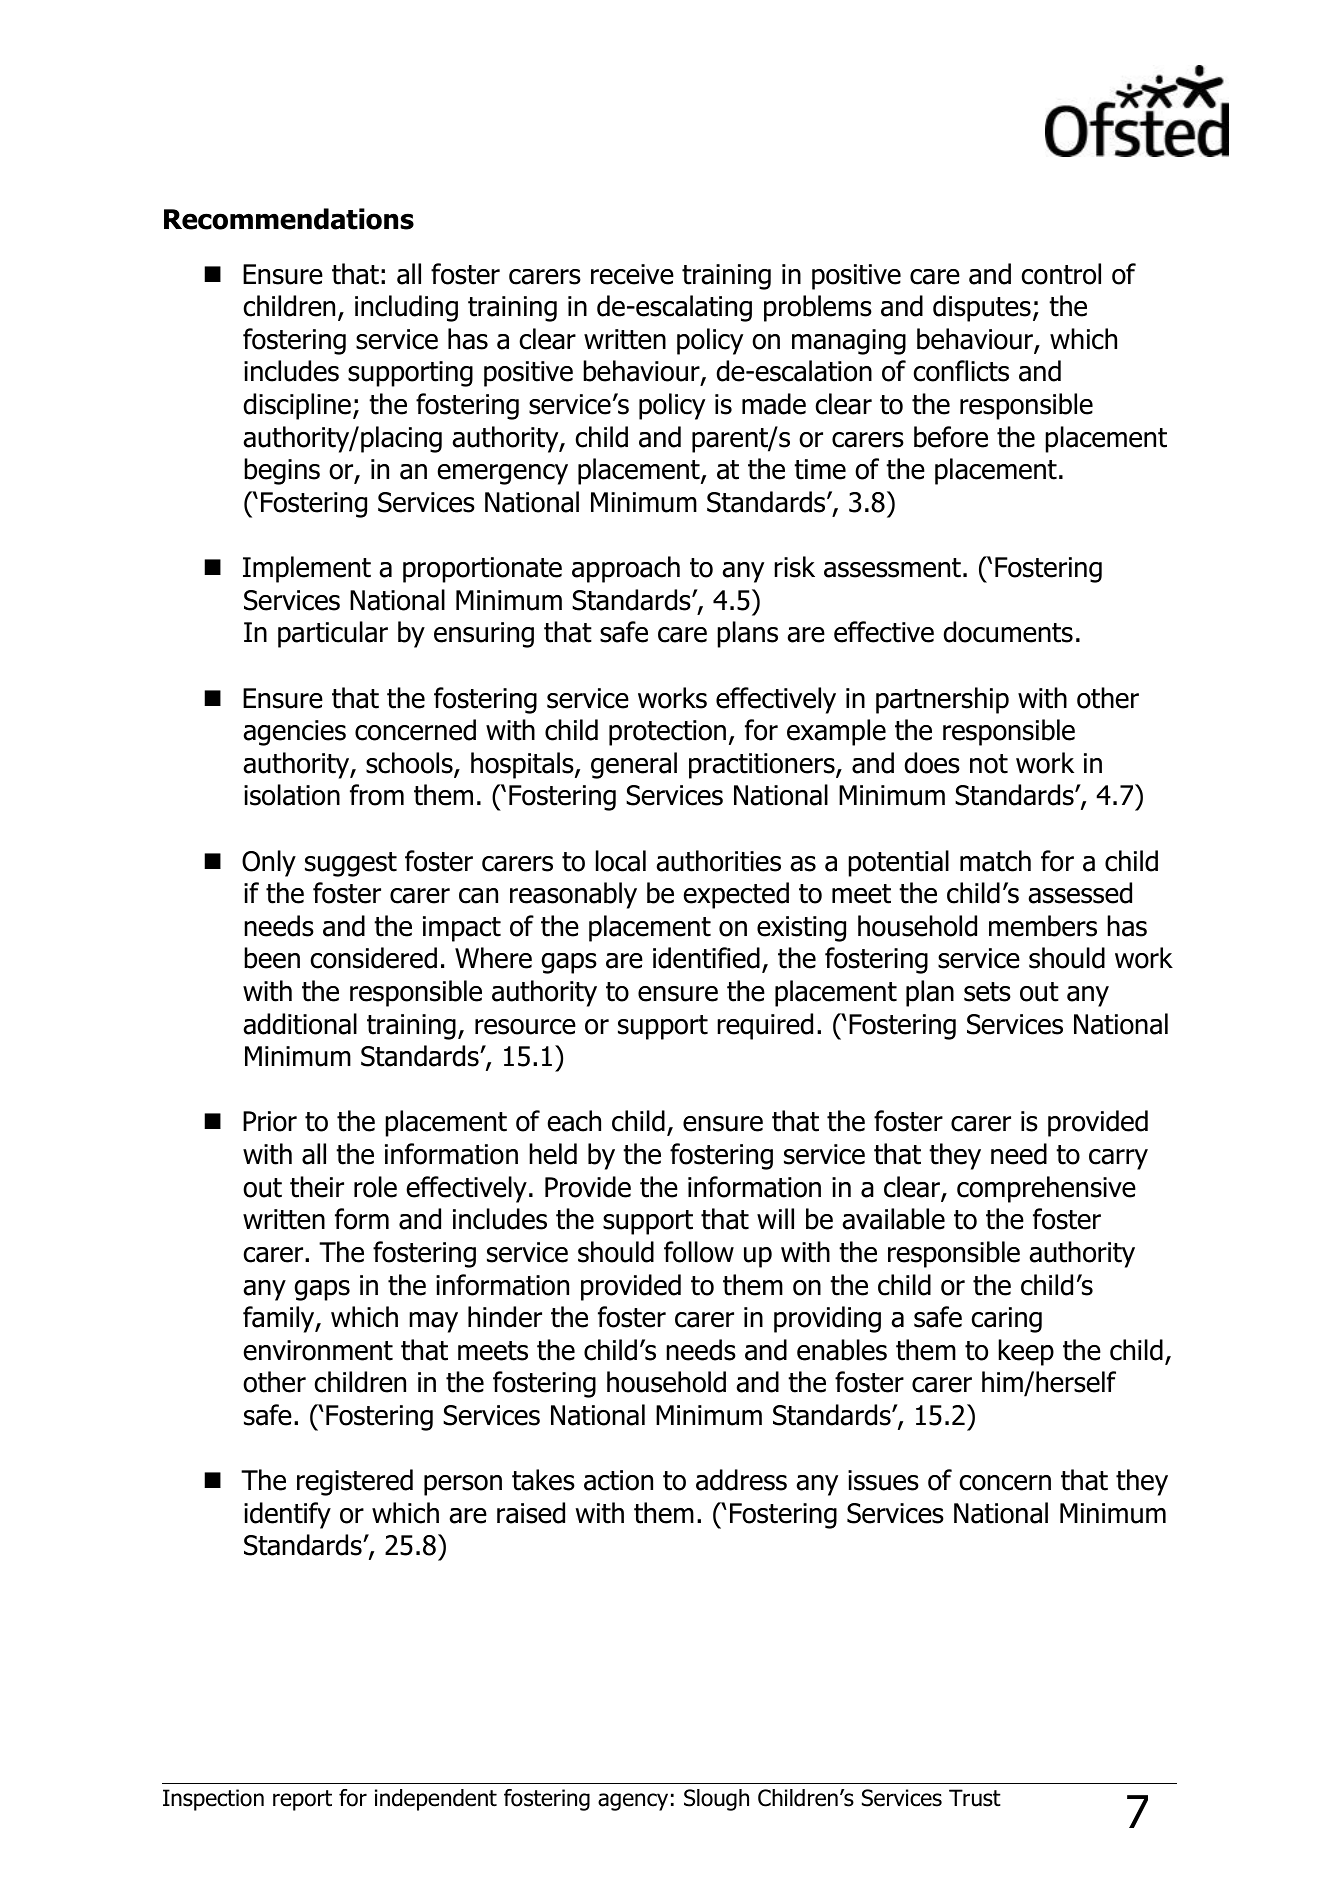  Describe the element at coordinates (289, 219) in the screenshot. I see `Recommendations` at that location.
